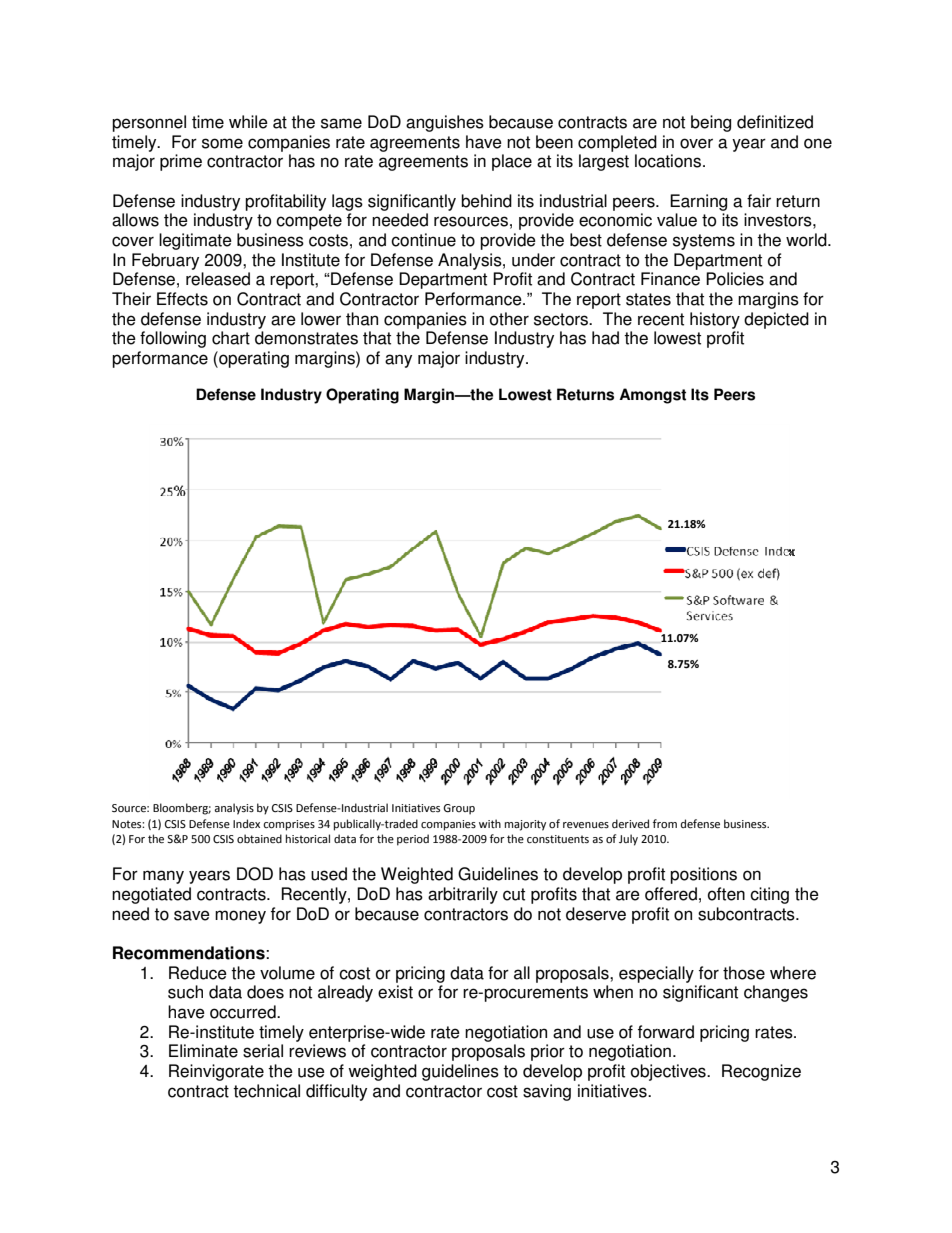 Image resolution: width=952 pixels, height=1233 pixels. I want to click on prior, so click(548, 1052).
